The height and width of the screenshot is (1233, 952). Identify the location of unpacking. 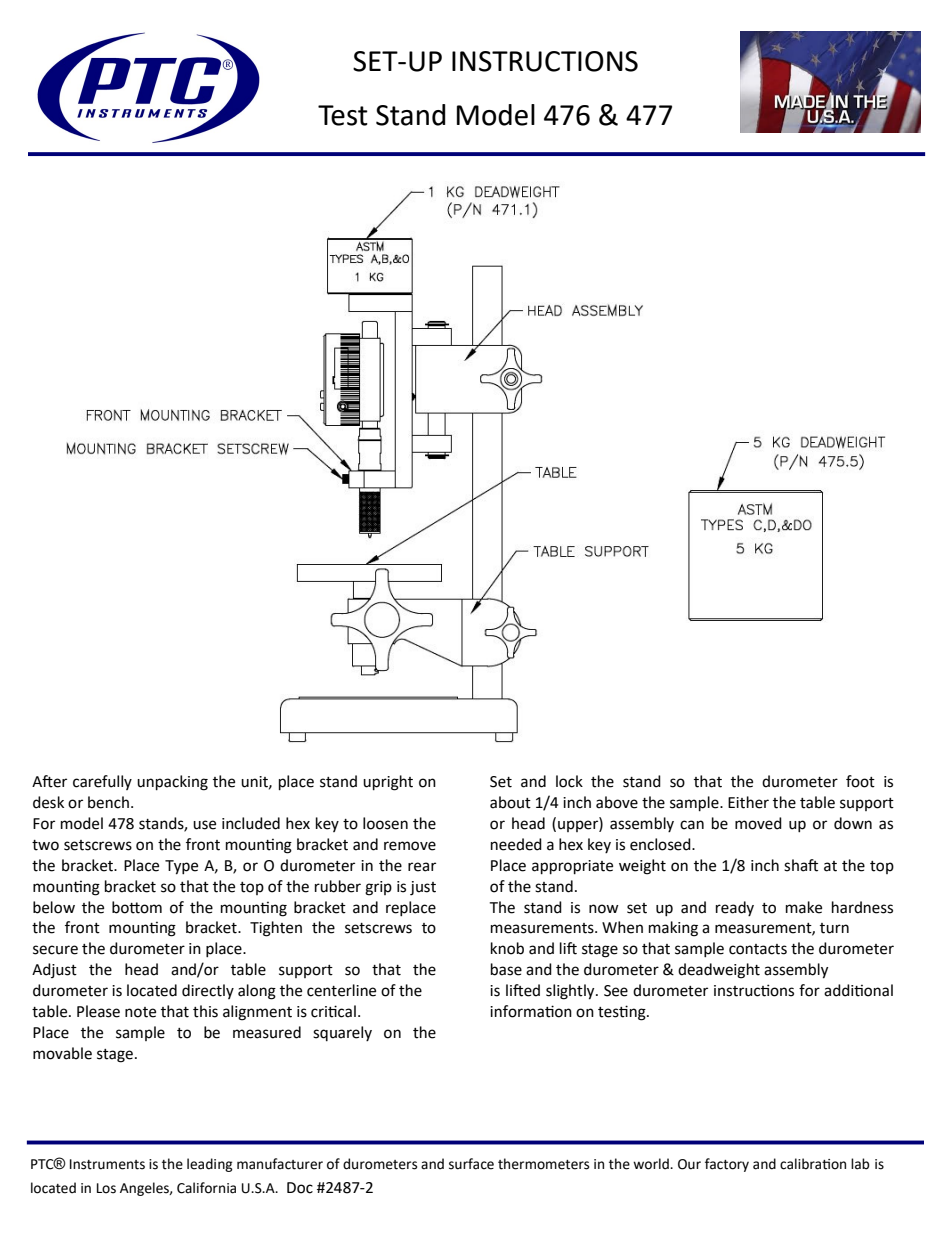
(172, 783).
